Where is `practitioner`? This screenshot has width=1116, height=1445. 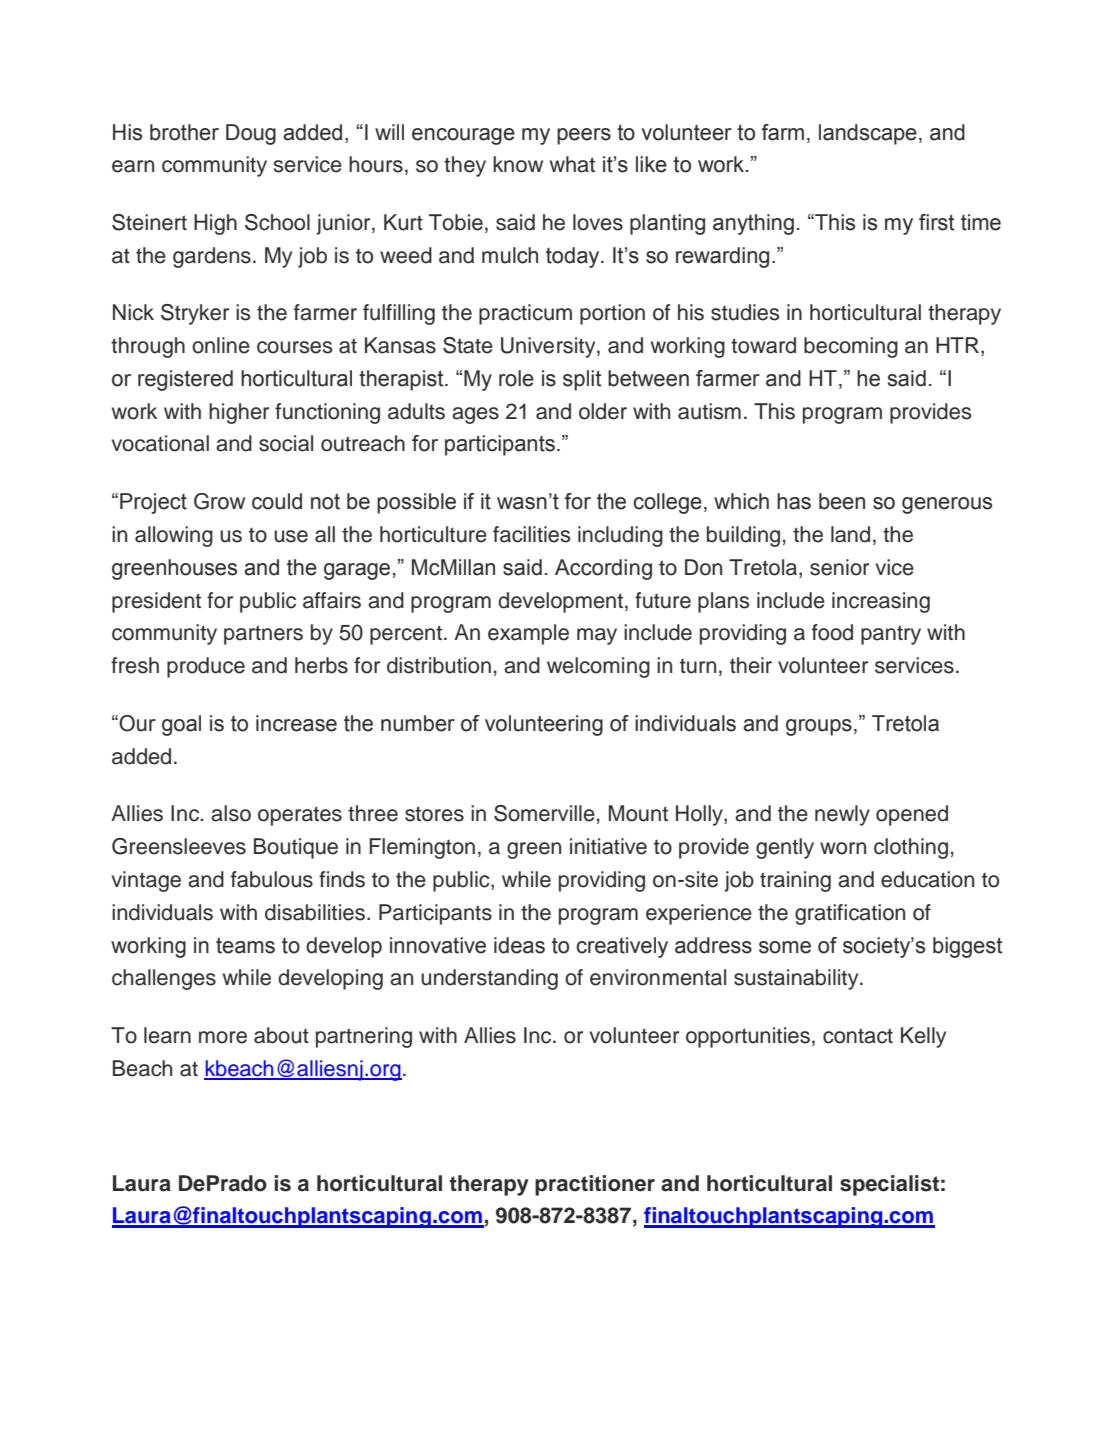 practitioner is located at coordinates (595, 1185).
